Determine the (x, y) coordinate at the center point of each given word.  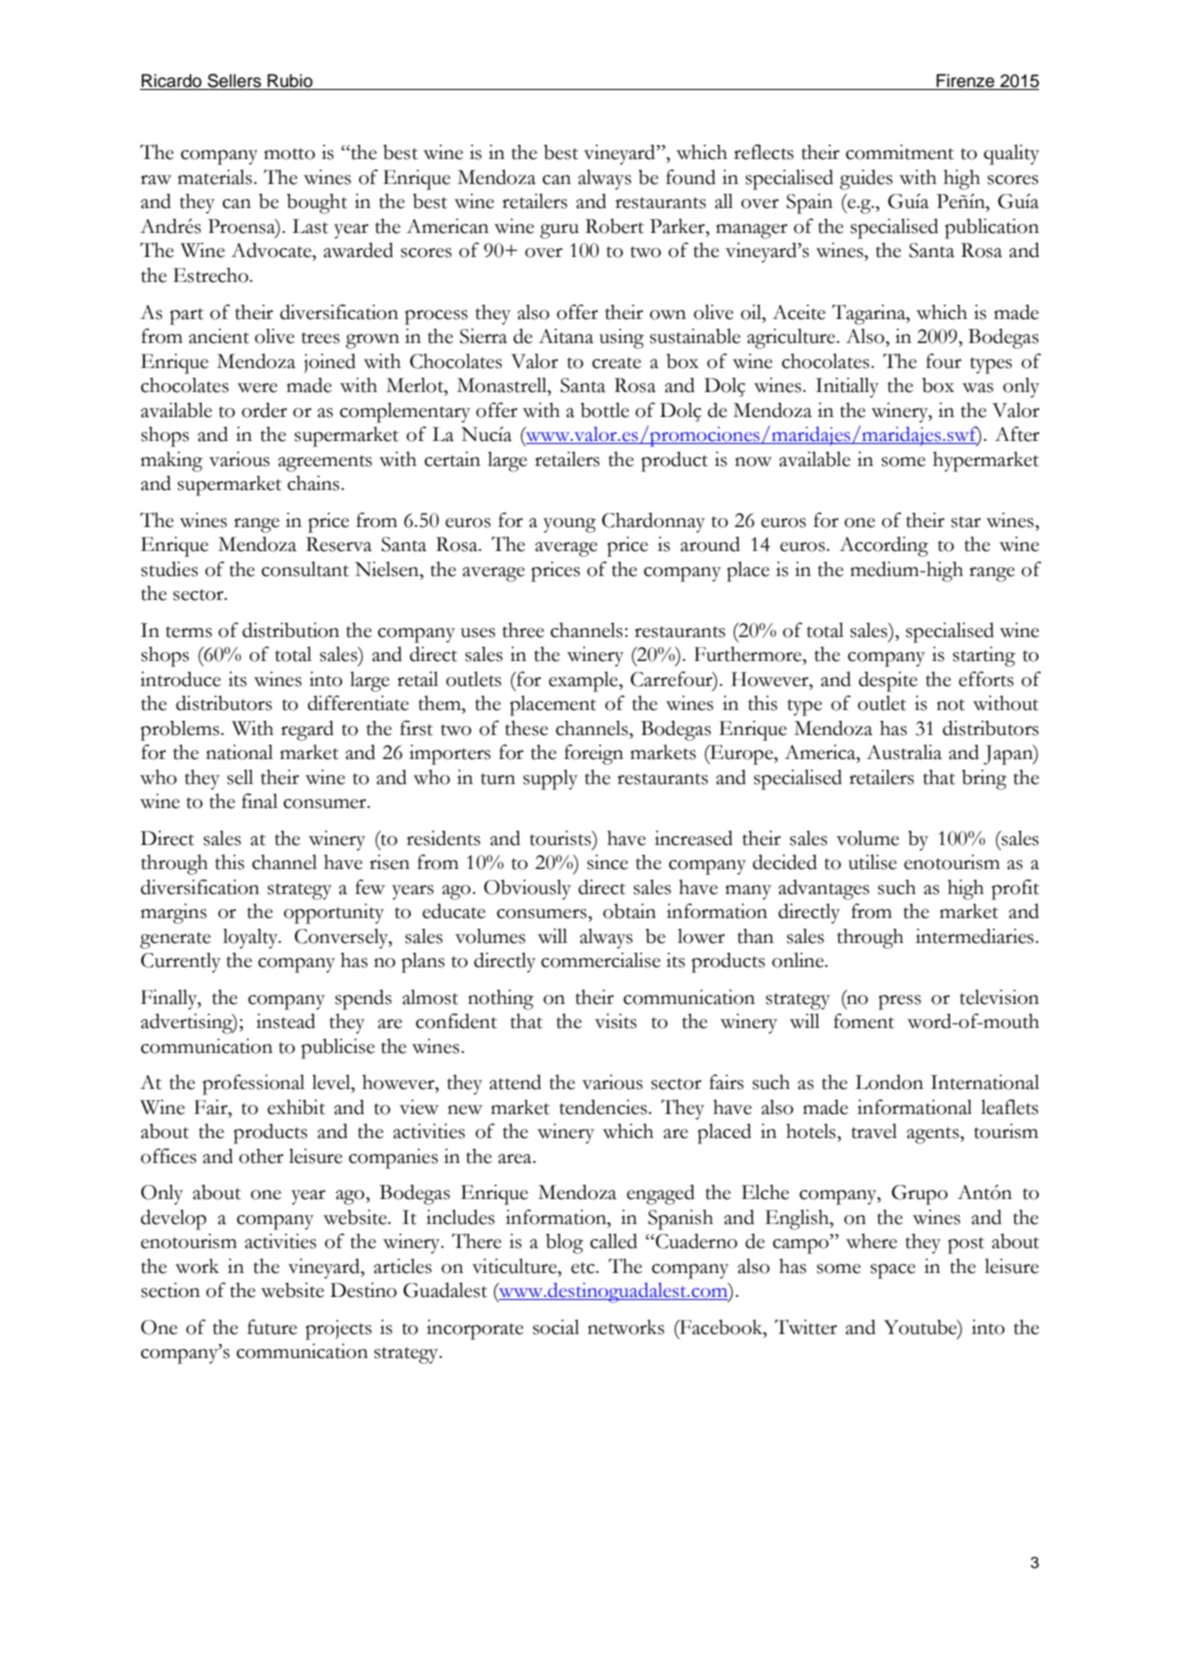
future (272, 1327)
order (264, 410)
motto (289, 154)
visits (616, 1021)
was (977, 388)
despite (888, 681)
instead (285, 1021)
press (899, 1002)
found (691, 177)
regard (307, 730)
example (584, 681)
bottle (604, 410)
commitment (900, 152)
